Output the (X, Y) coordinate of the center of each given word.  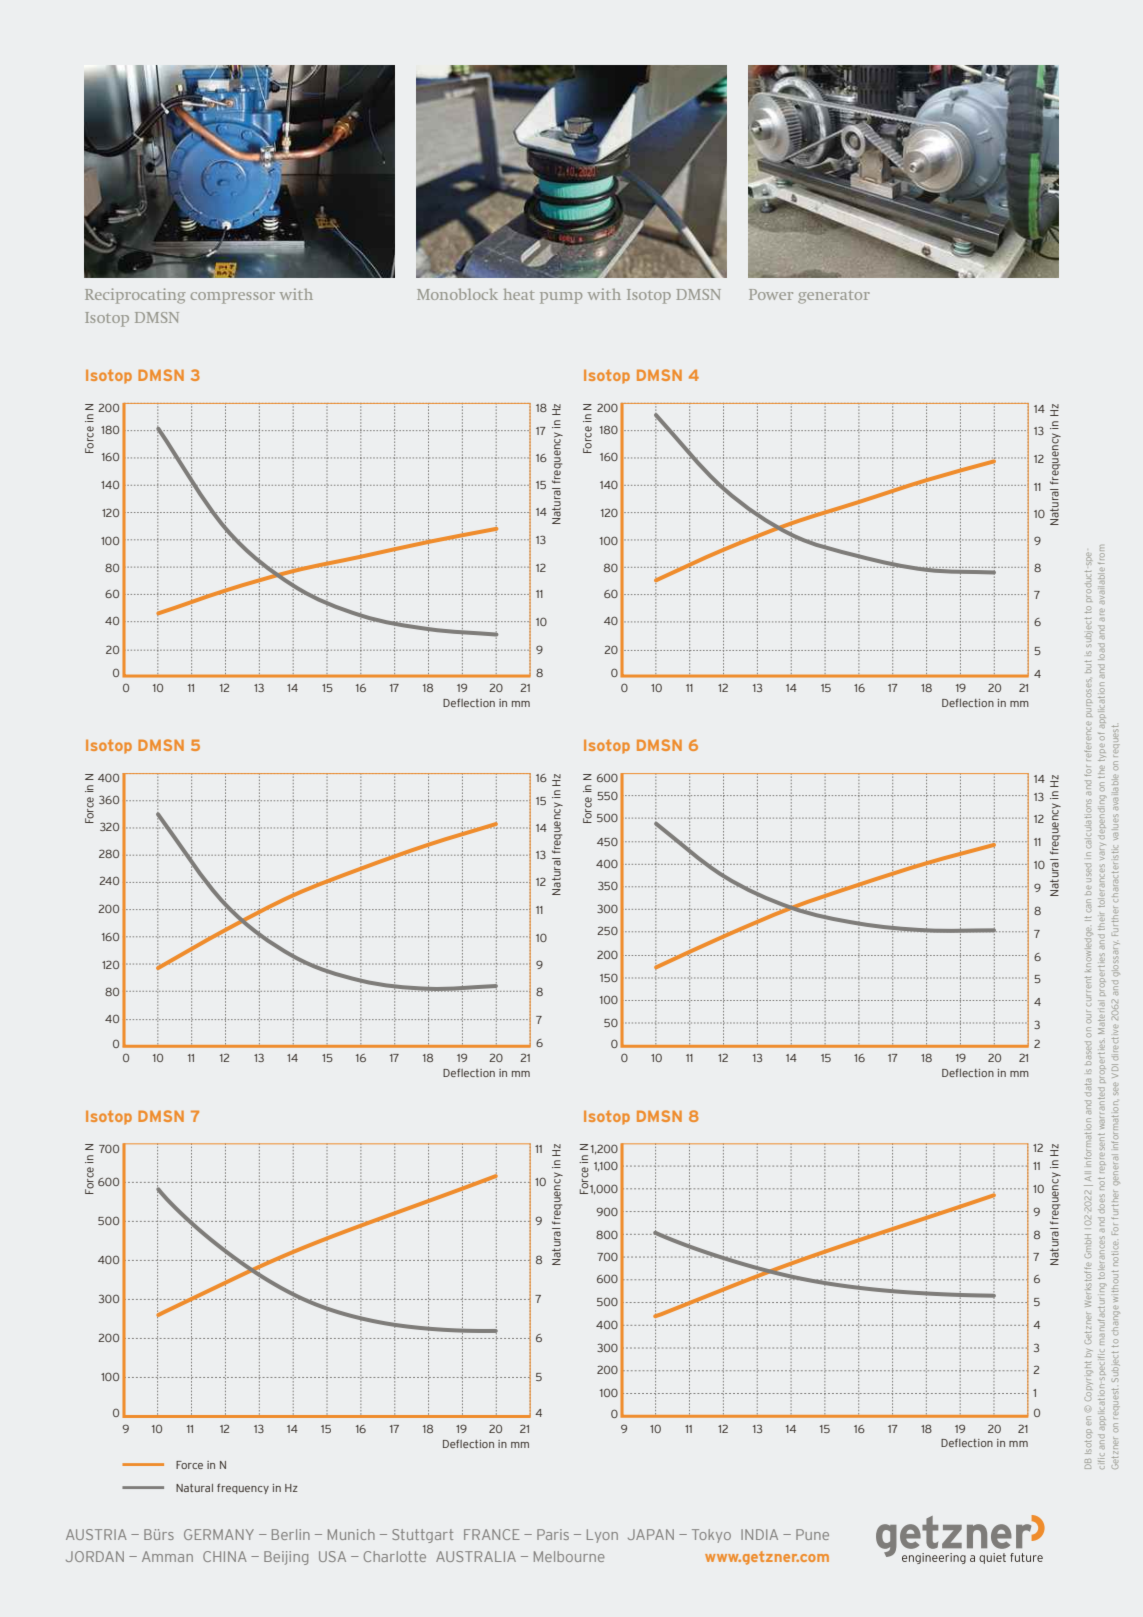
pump (561, 298)
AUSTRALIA (476, 1556)
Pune (812, 1534)
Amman (167, 1556)
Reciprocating (135, 296)
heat (519, 294)
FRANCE (492, 1534)
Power (771, 294)
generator (834, 297)
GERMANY (219, 1534)
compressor (233, 298)
